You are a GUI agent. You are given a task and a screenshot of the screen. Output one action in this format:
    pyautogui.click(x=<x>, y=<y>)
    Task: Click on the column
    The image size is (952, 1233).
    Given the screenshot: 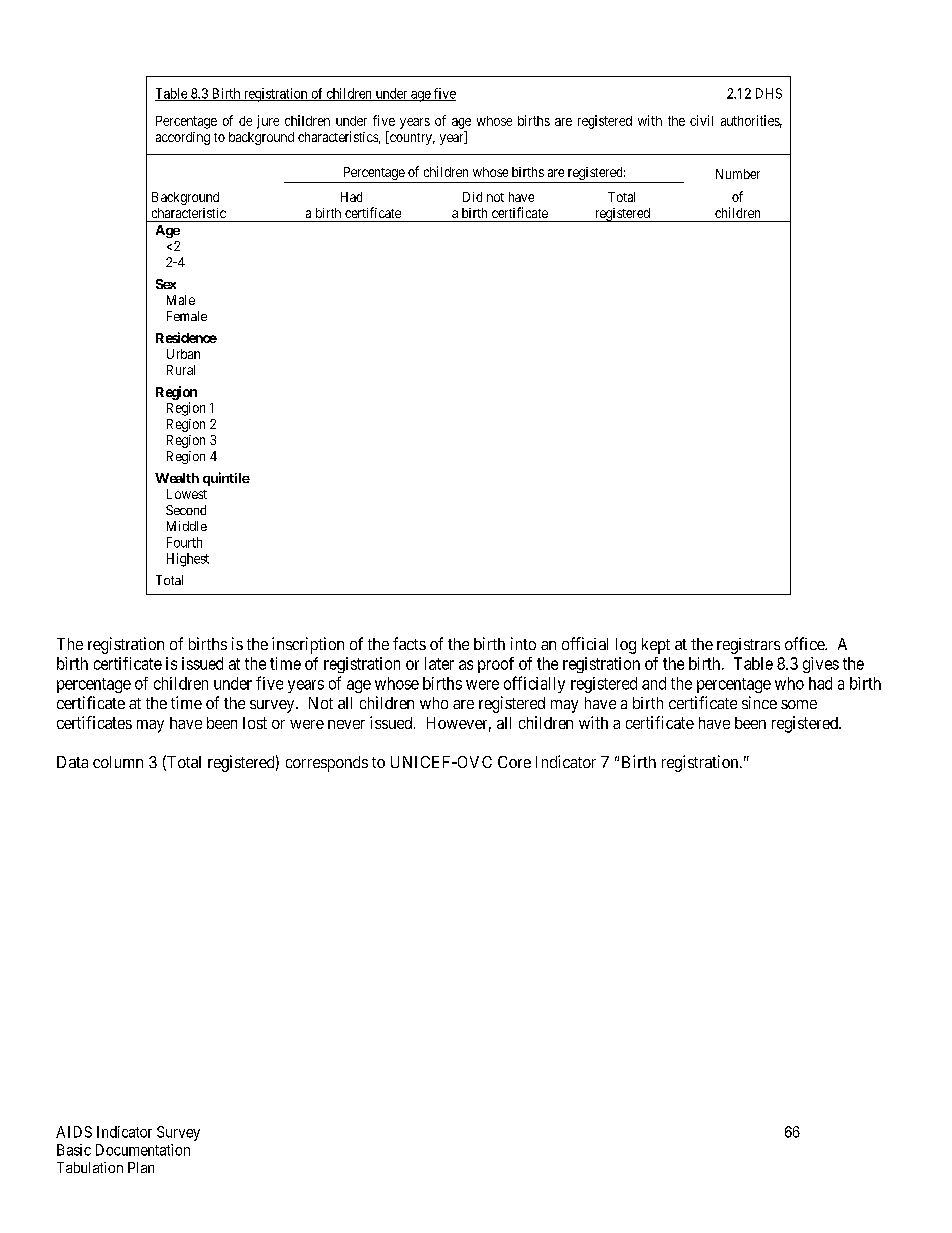 What is the action you would take?
    pyautogui.click(x=118, y=762)
